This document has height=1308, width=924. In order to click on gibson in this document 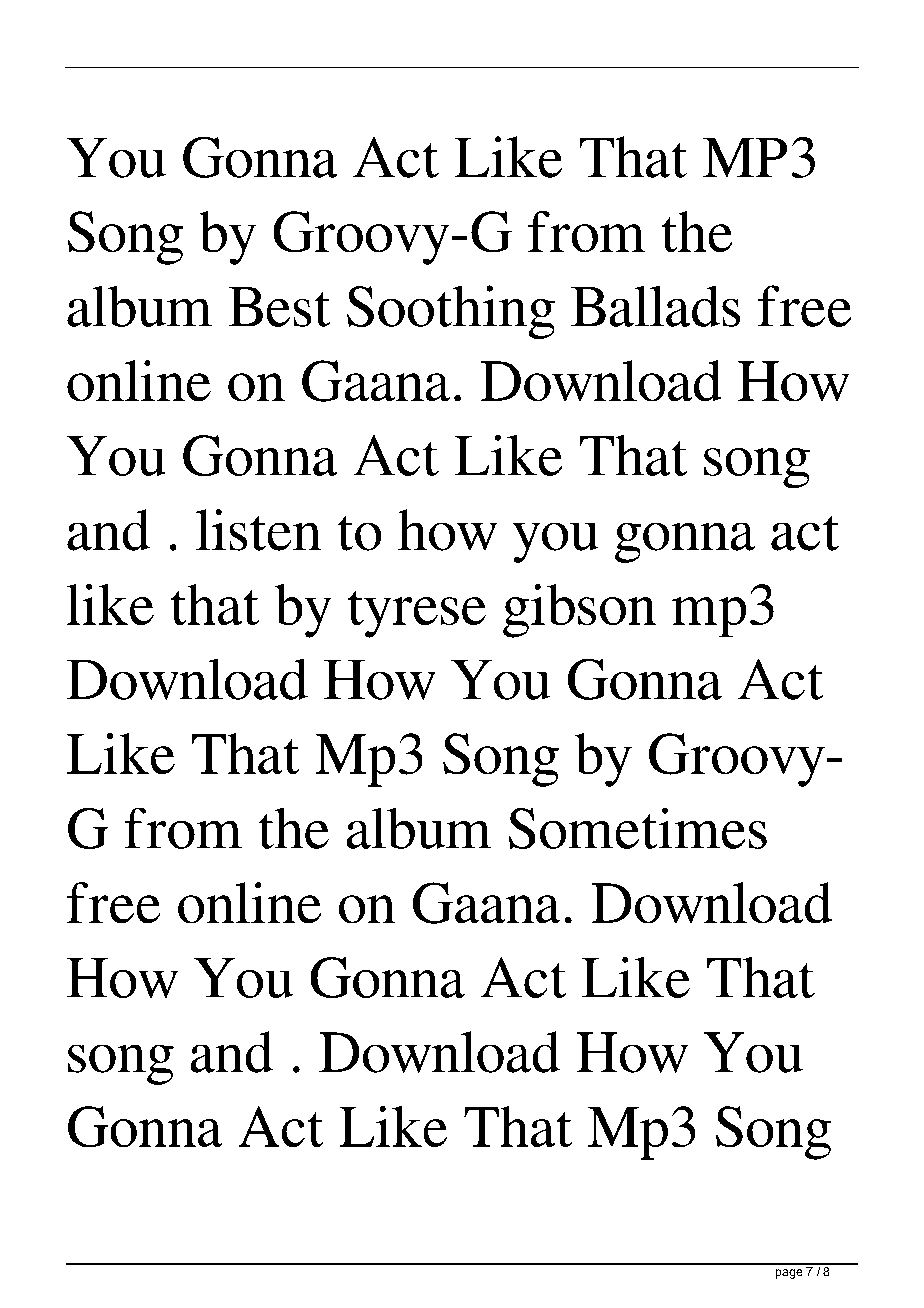, I will do `click(579, 611)`.
